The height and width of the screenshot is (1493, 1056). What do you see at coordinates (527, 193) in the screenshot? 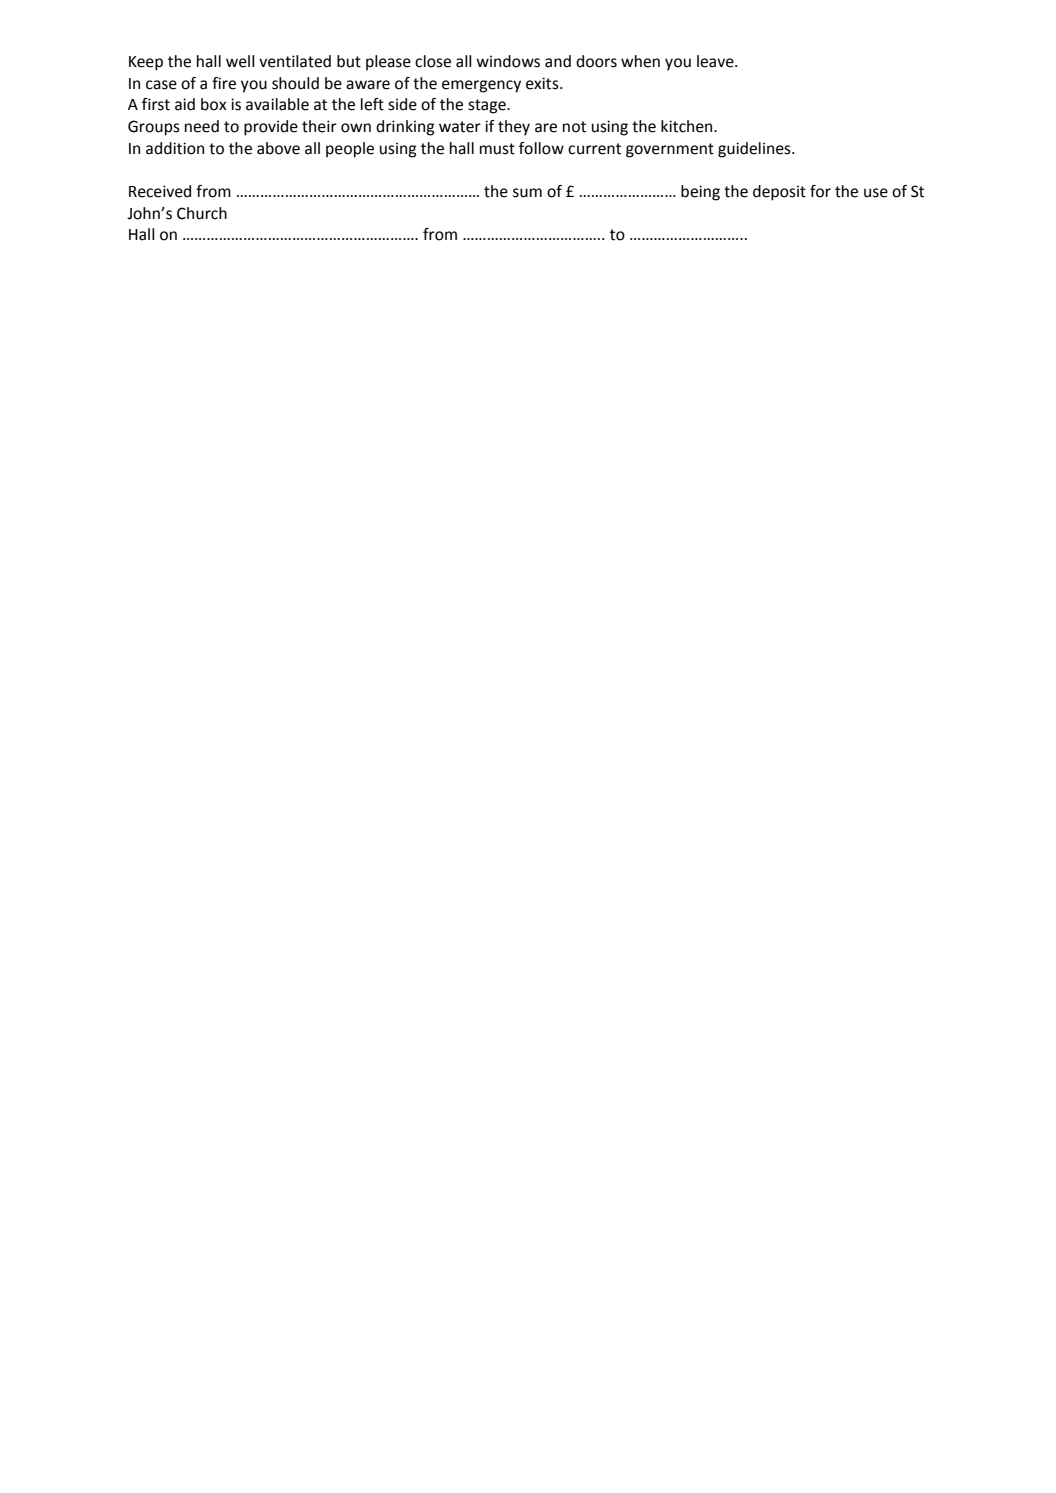
I see `sum` at bounding box center [527, 193].
